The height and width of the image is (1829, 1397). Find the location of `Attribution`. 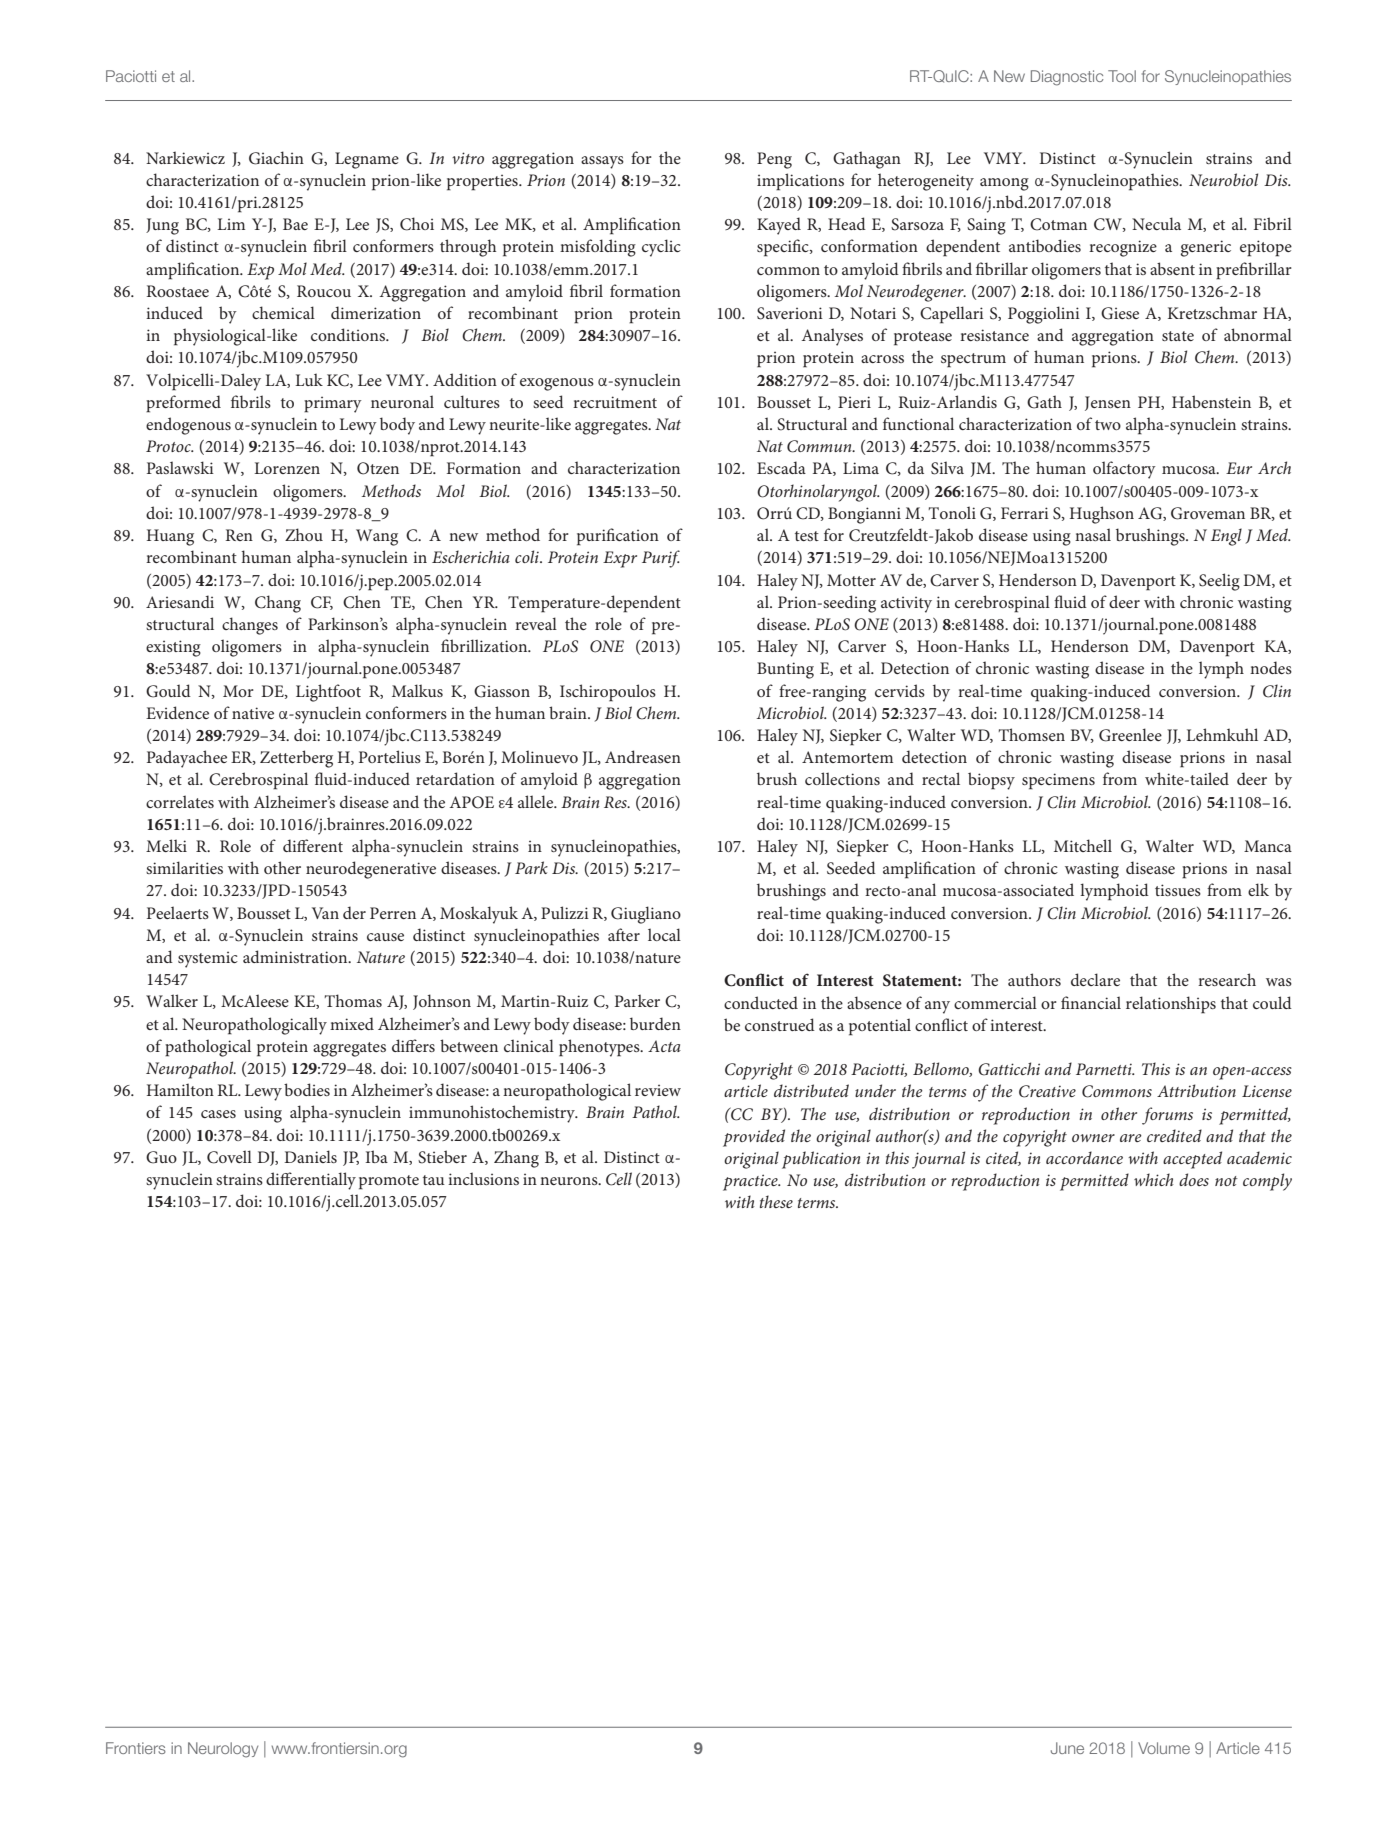

Attribution is located at coordinates (1196, 1090).
